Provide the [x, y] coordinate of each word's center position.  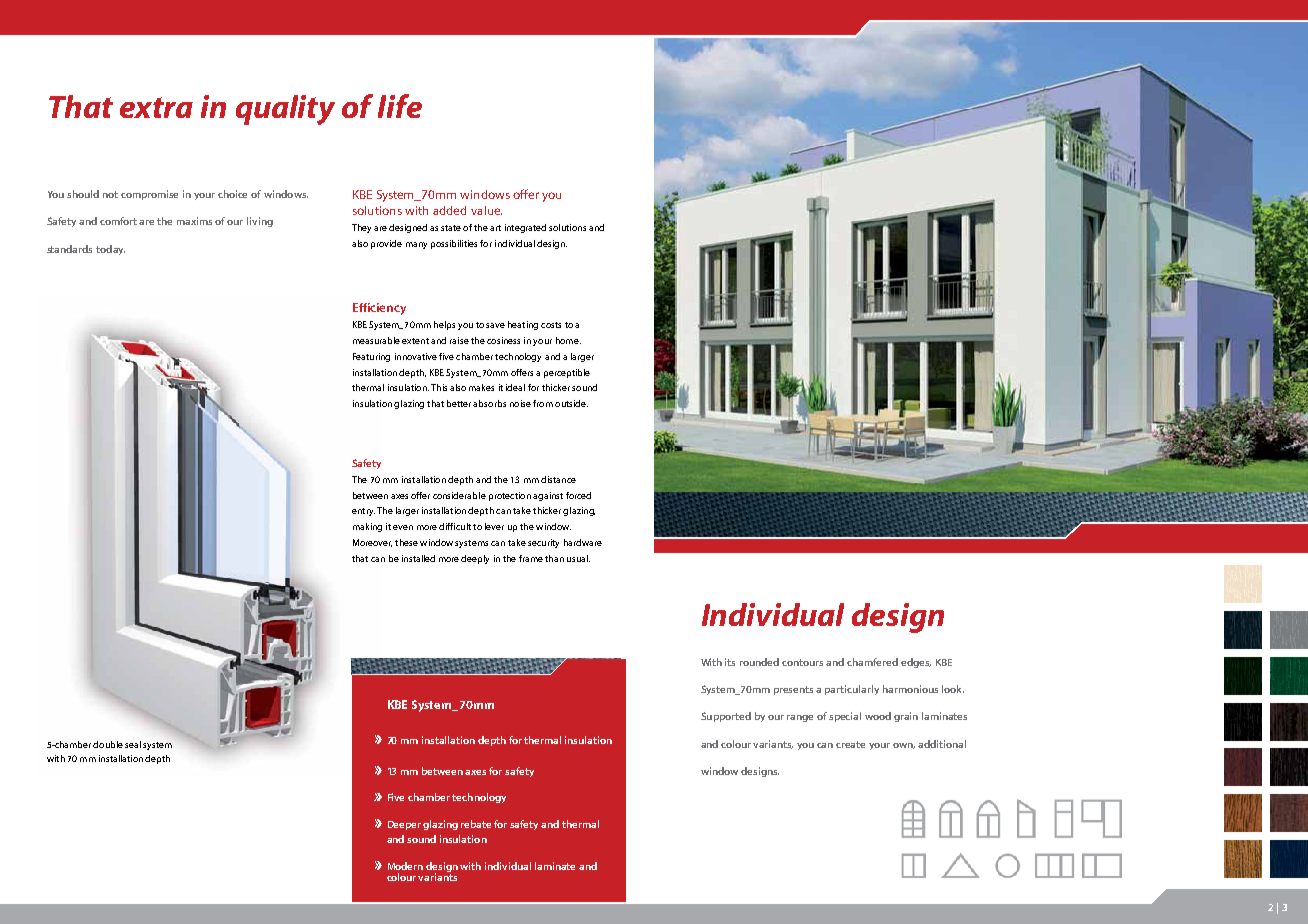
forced [578, 495]
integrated [525, 228]
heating [523, 325]
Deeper [404, 825]
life [400, 106]
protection [510, 496]
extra [156, 107]
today [110, 250]
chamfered [872, 662]
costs [551, 325]
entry [363, 512]
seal [133, 744]
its [730, 662]
